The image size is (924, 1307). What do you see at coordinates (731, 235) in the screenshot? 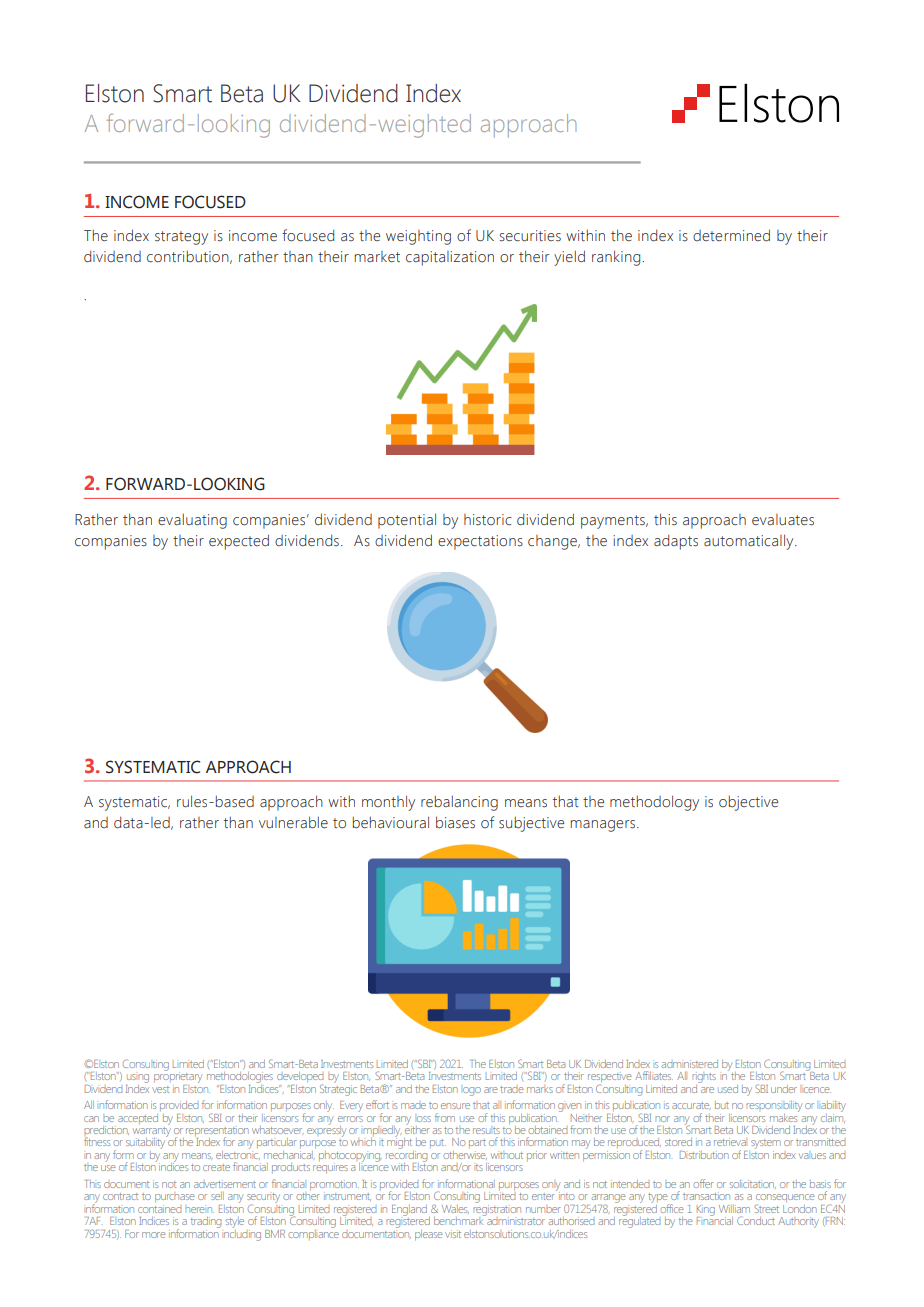
I see `determined` at bounding box center [731, 235].
